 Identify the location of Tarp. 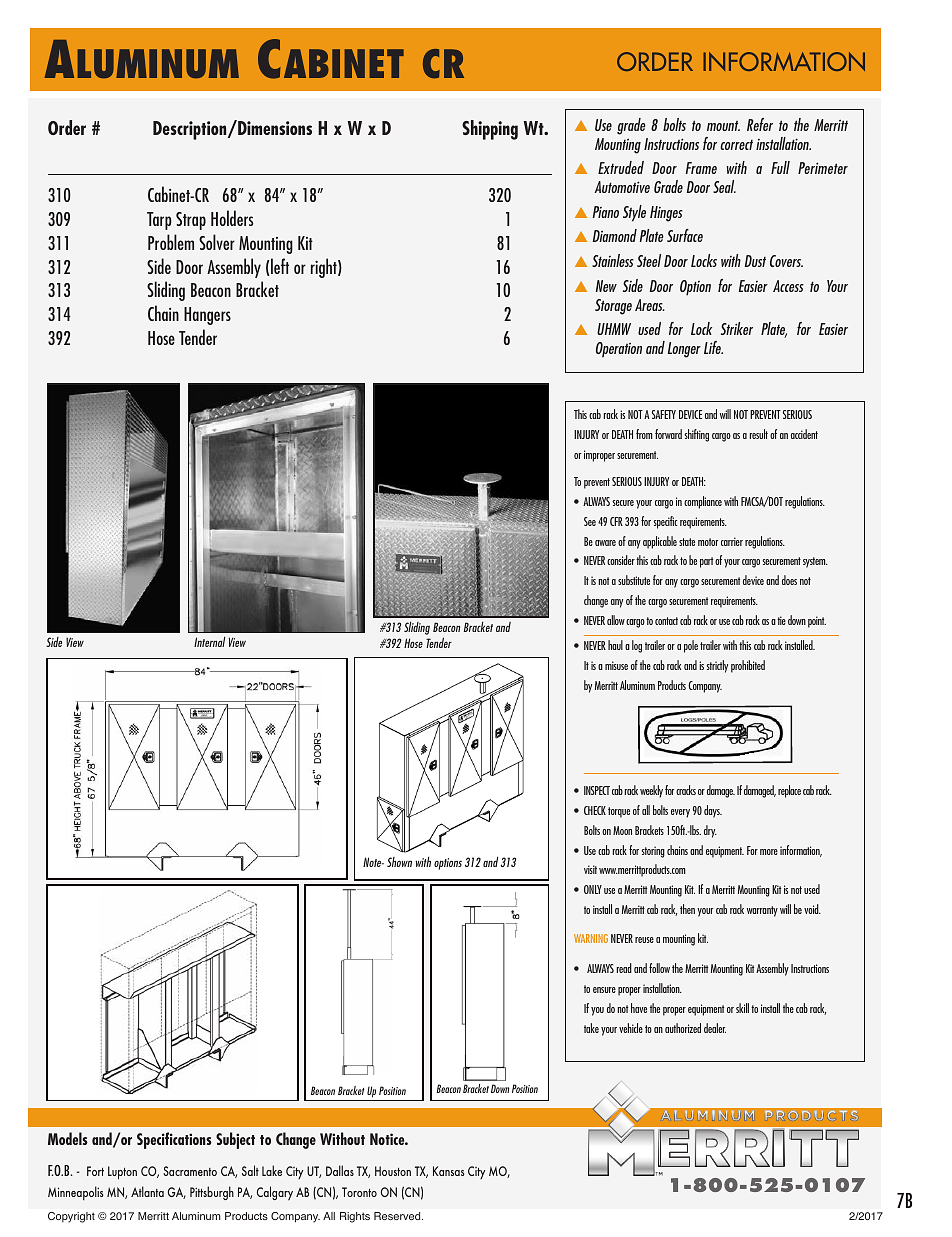
(159, 221).
